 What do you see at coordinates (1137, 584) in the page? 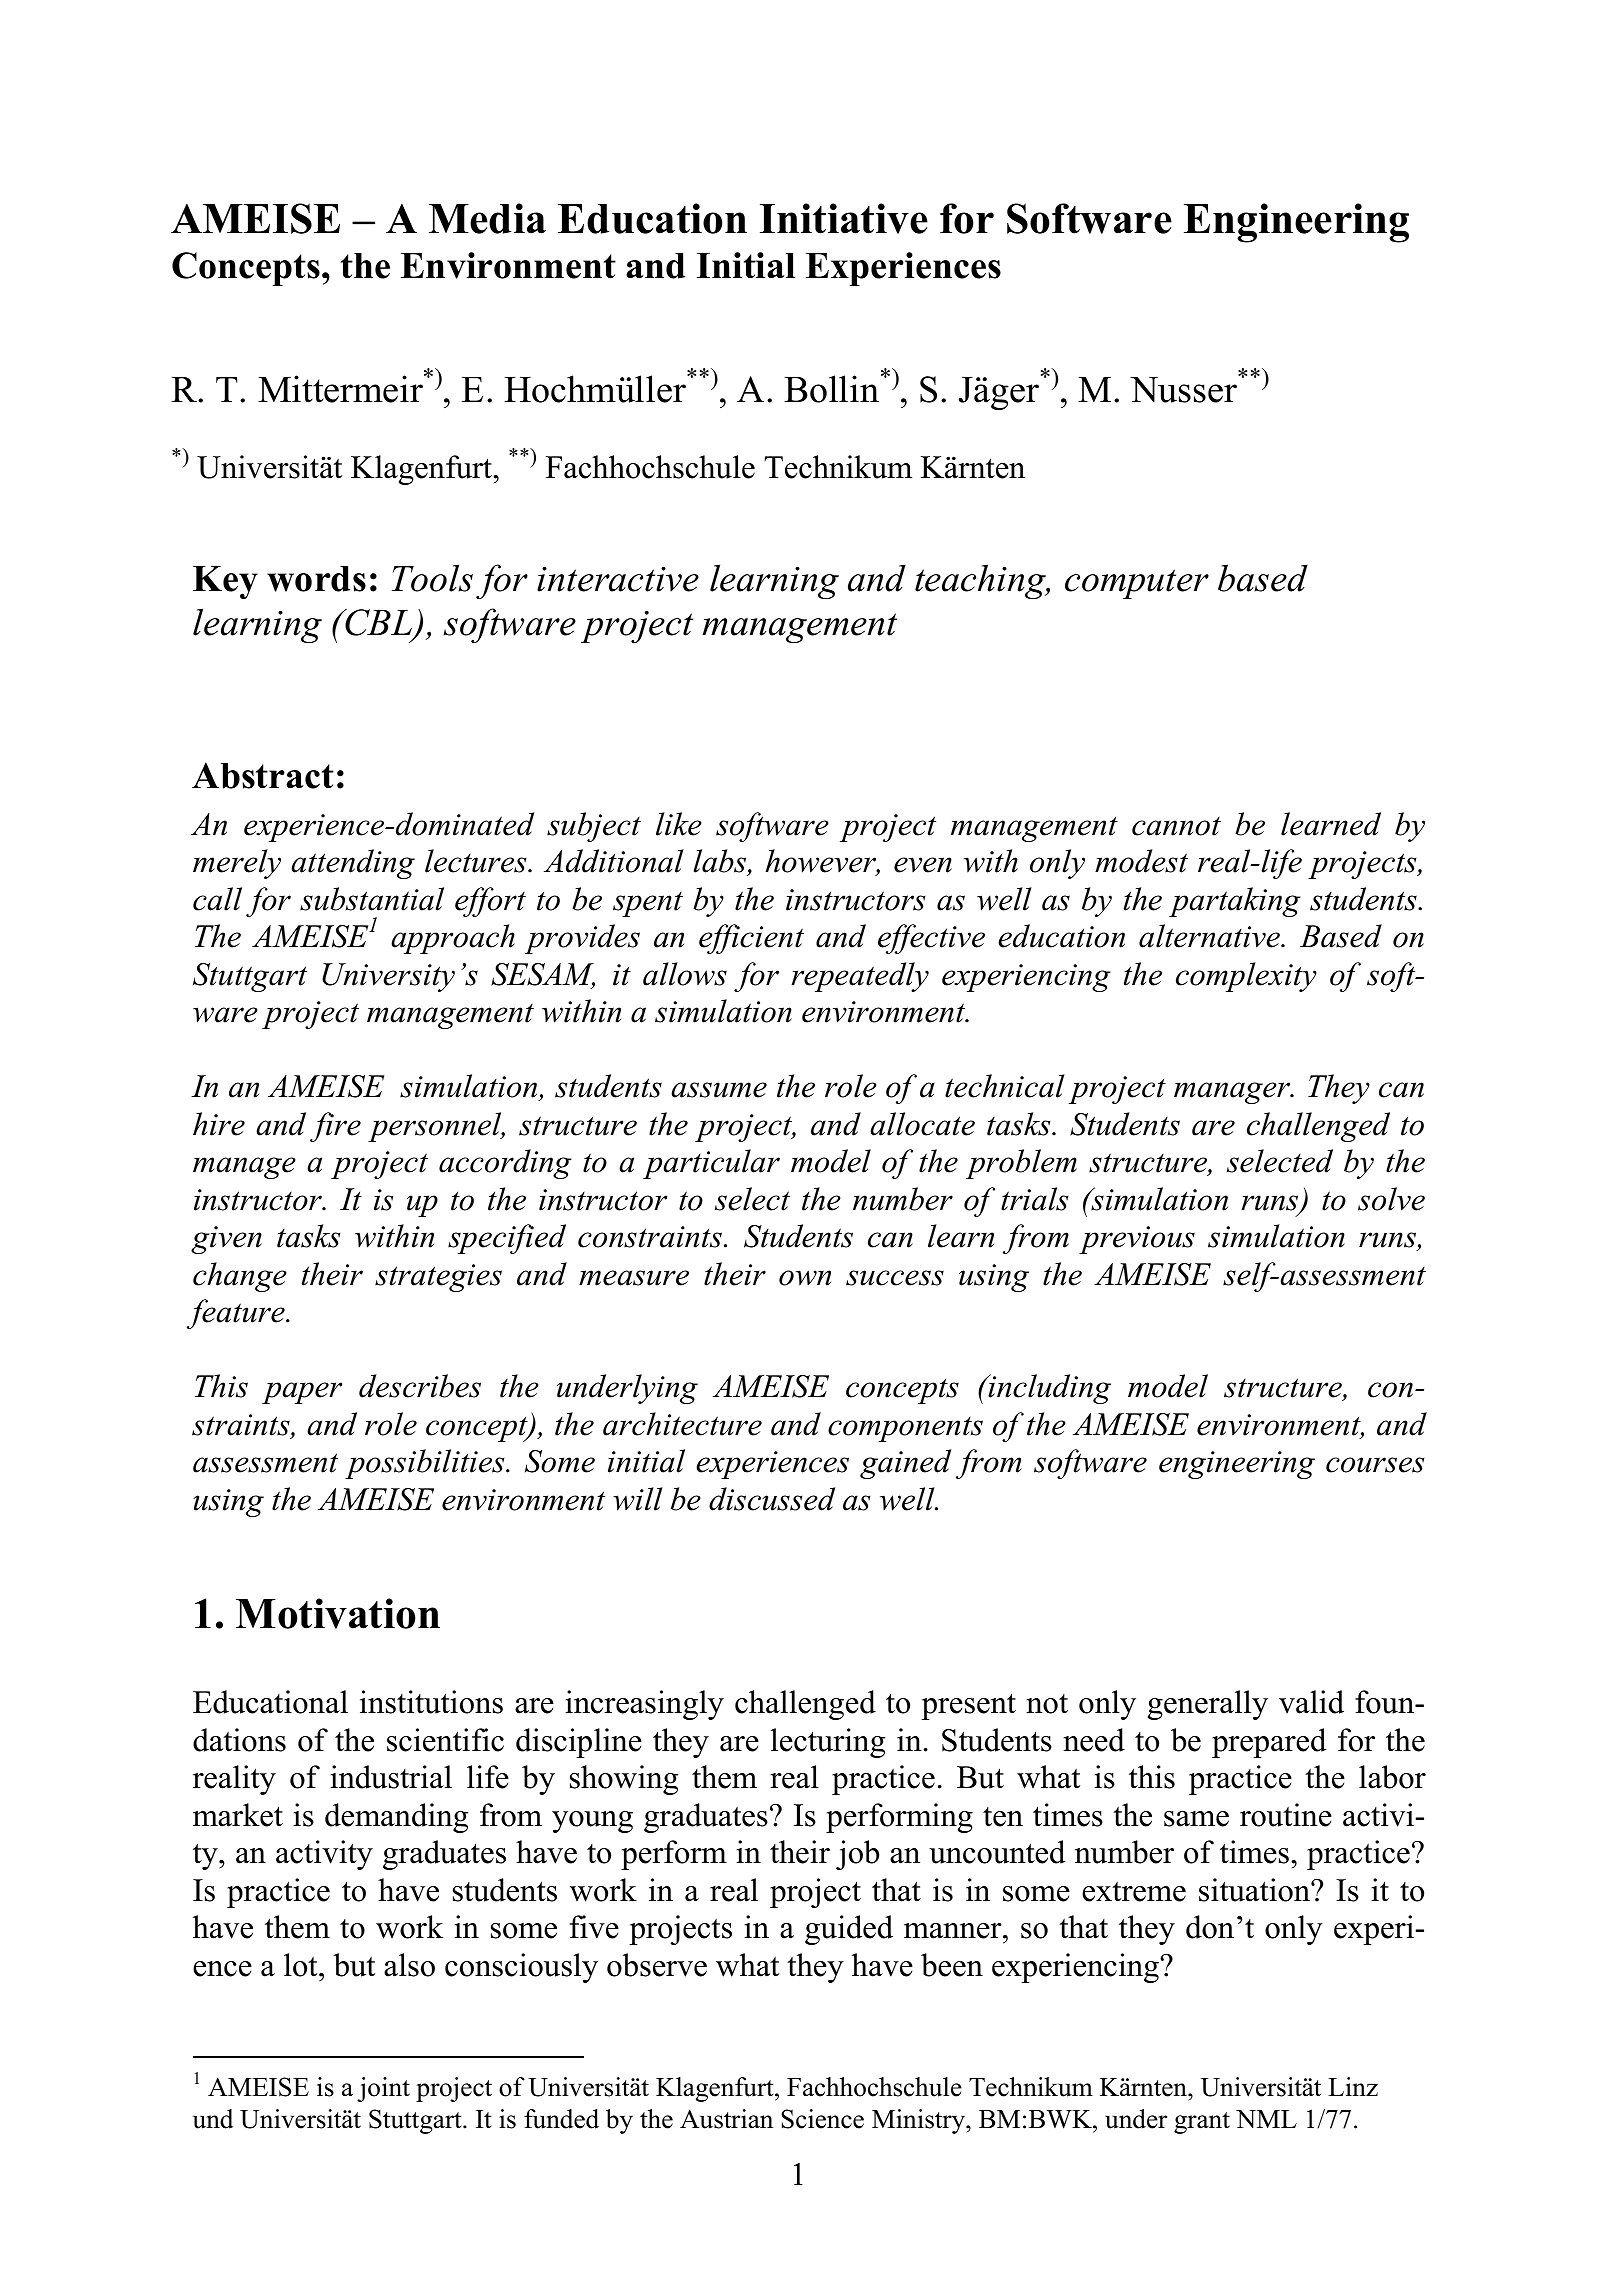
I see `computer` at bounding box center [1137, 584].
